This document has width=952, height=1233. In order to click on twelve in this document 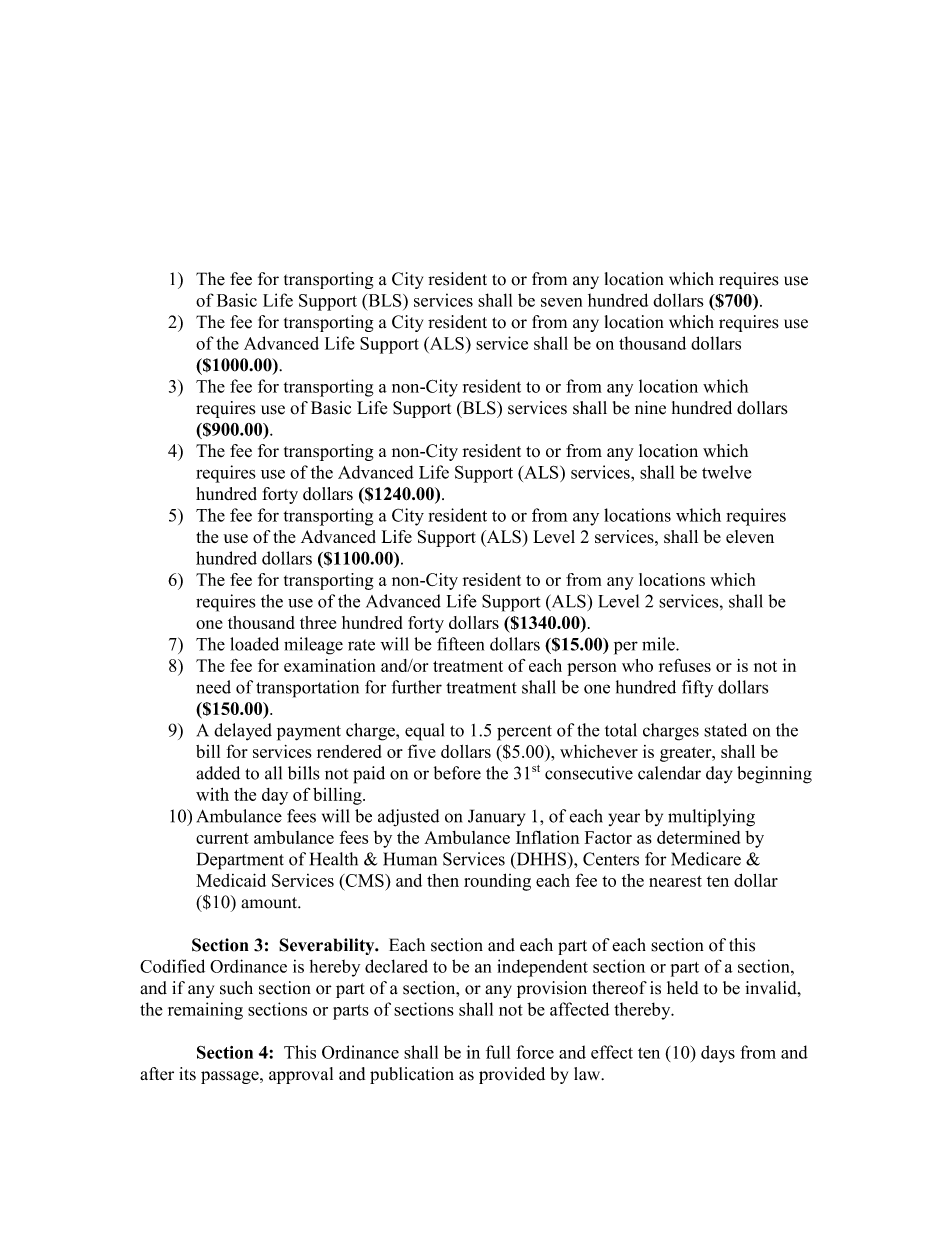, I will do `click(726, 472)`.
